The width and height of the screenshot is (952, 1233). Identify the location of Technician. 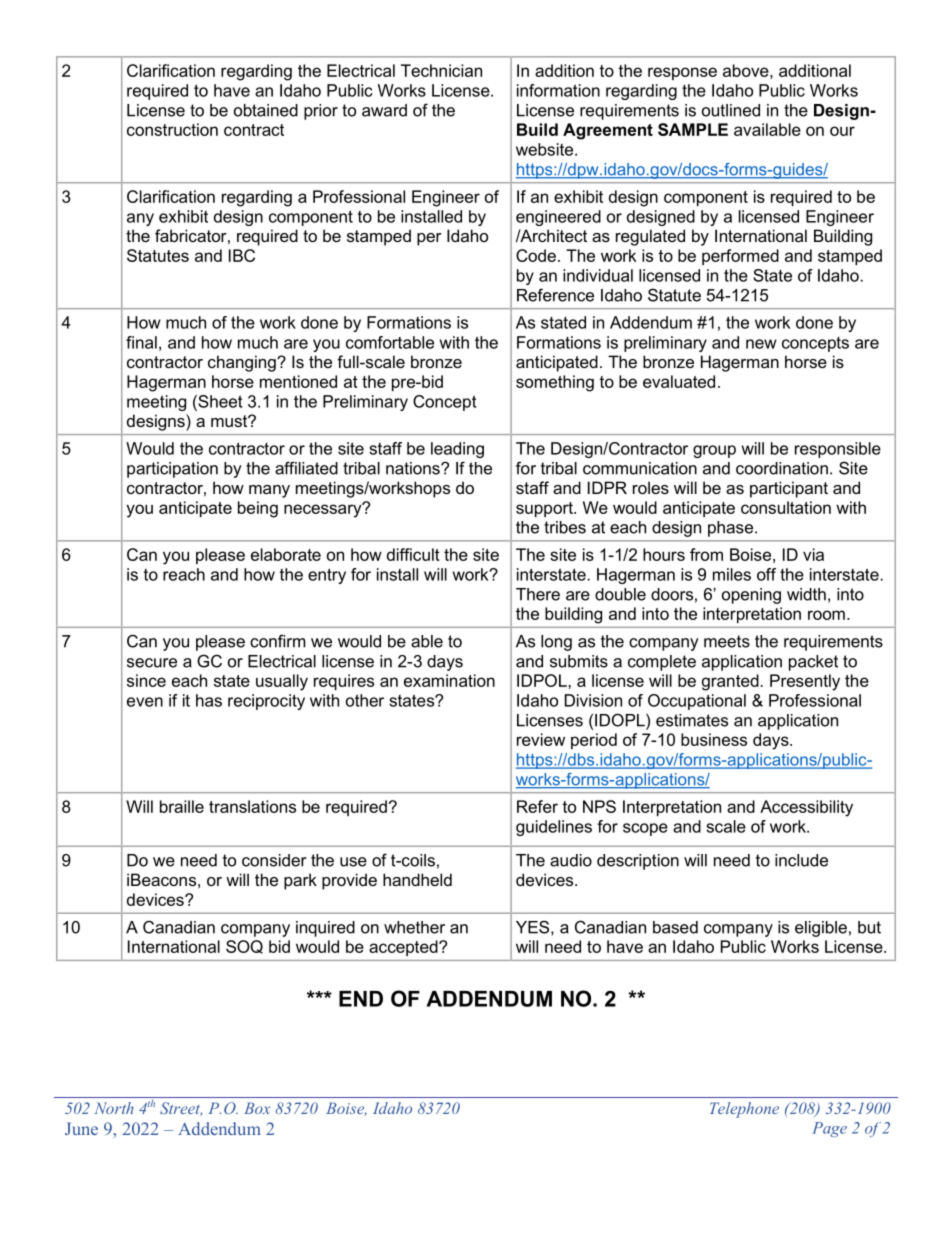
(441, 70).
